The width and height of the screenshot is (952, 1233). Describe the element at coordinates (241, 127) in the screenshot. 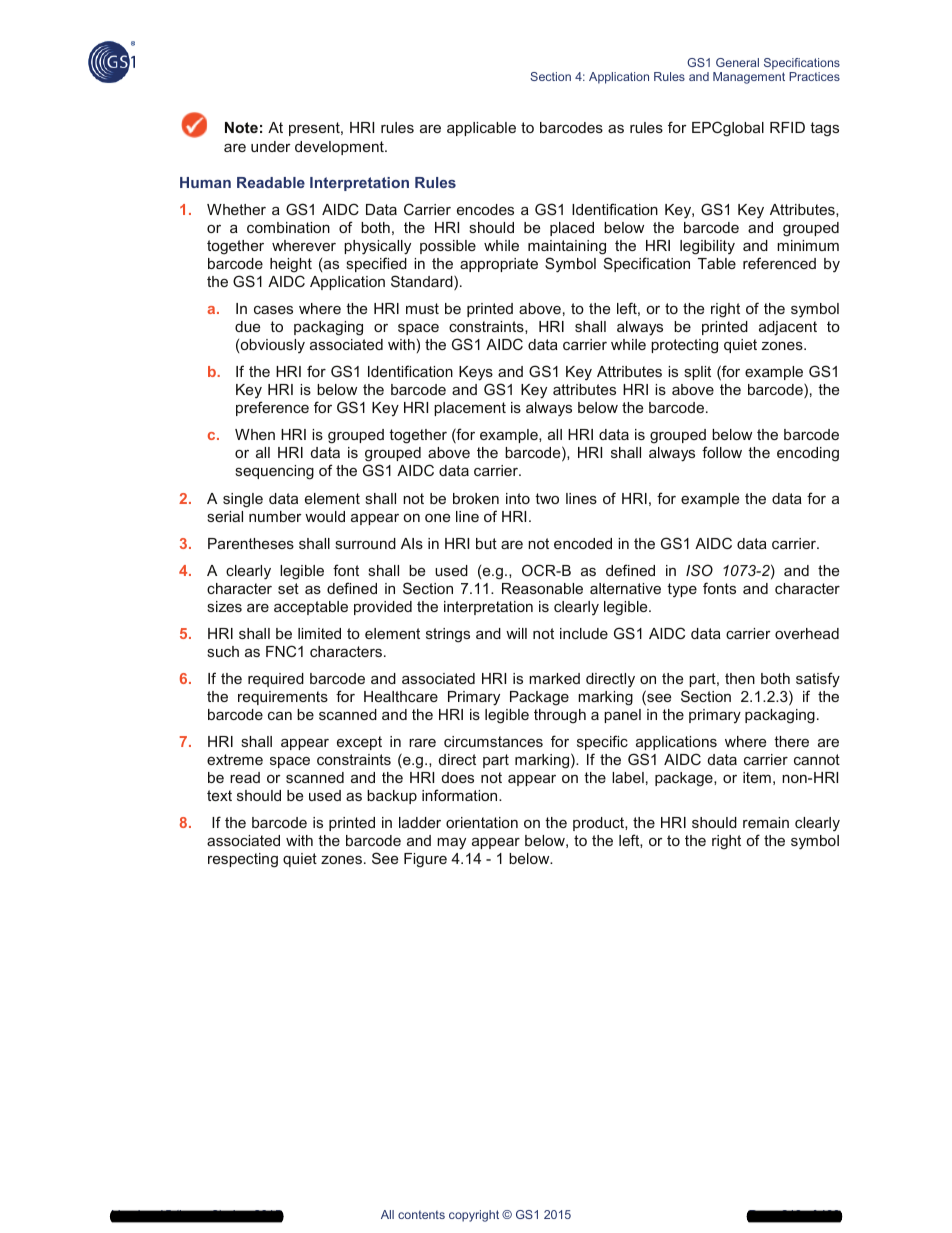

I see `Note` at that location.
